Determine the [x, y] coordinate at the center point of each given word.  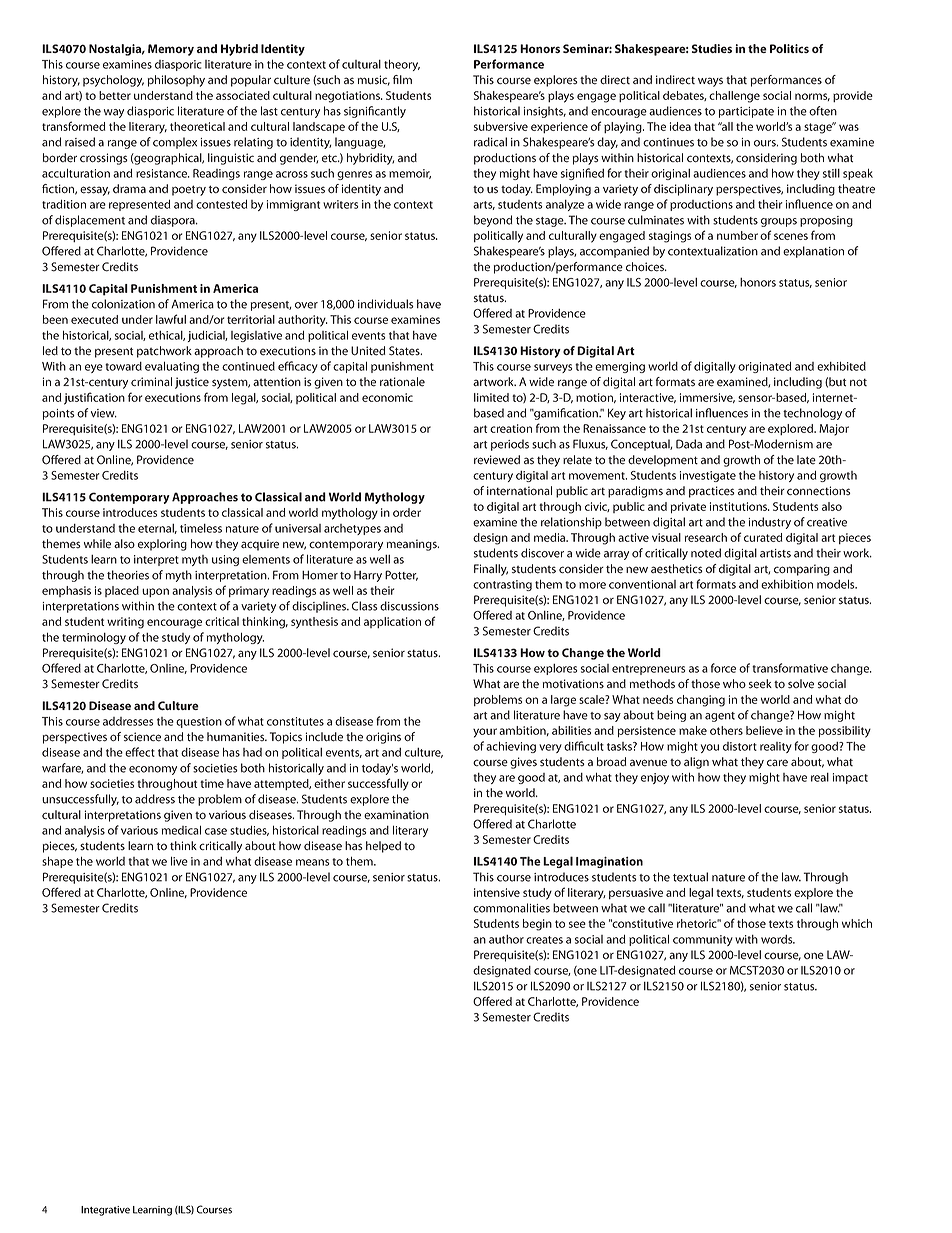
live [179, 861]
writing [125, 623]
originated [764, 367]
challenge [734, 97]
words [778, 939]
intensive [497, 892]
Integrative [105, 1211]
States [405, 351]
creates [544, 940]
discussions [409, 606]
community [703, 940]
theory [402, 65]
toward [123, 366]
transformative [790, 668]
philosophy [176, 81]
